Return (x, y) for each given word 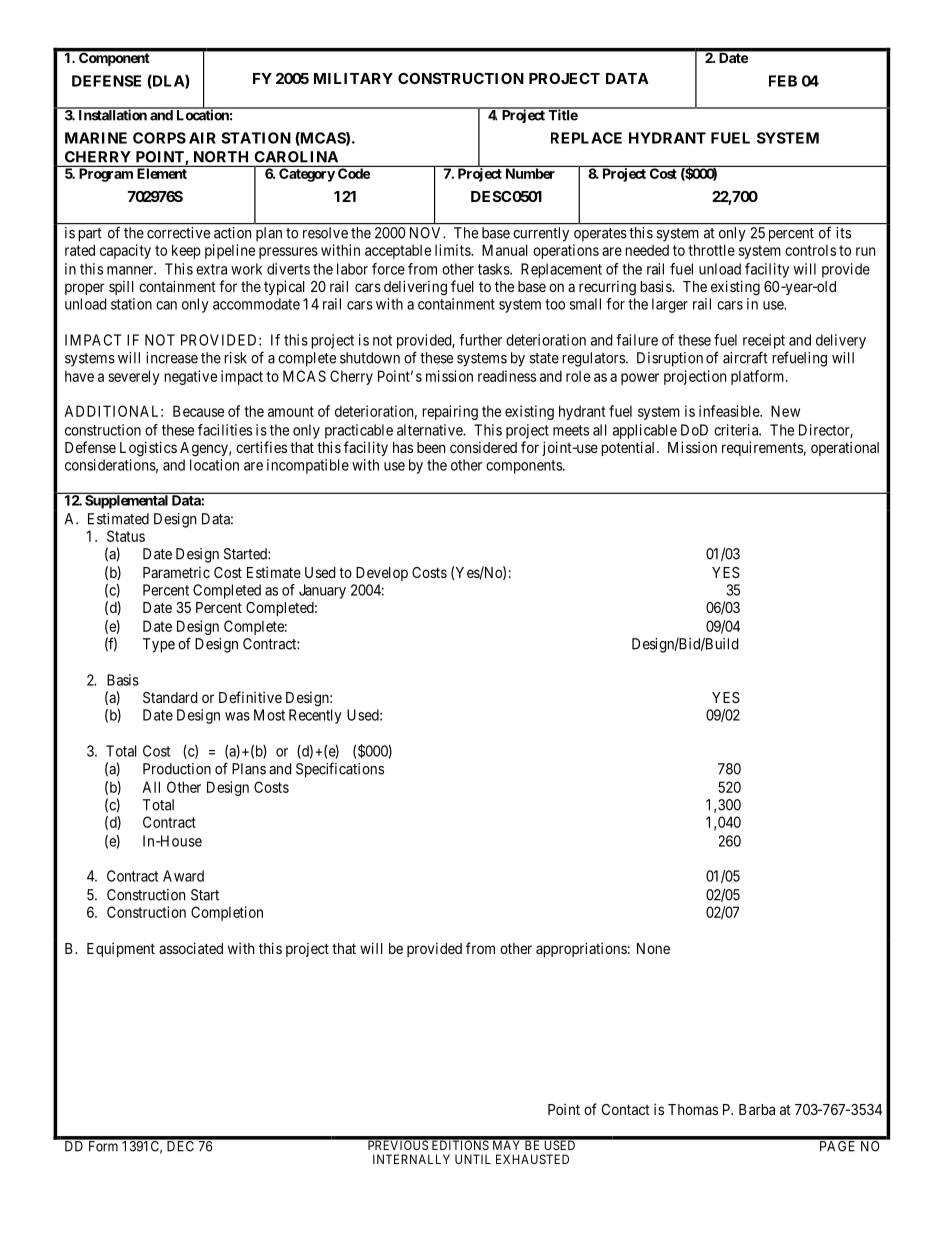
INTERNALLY (411, 1159)
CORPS (159, 138)
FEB (783, 81)
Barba (757, 1109)
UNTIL (473, 1159)
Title (562, 114)
